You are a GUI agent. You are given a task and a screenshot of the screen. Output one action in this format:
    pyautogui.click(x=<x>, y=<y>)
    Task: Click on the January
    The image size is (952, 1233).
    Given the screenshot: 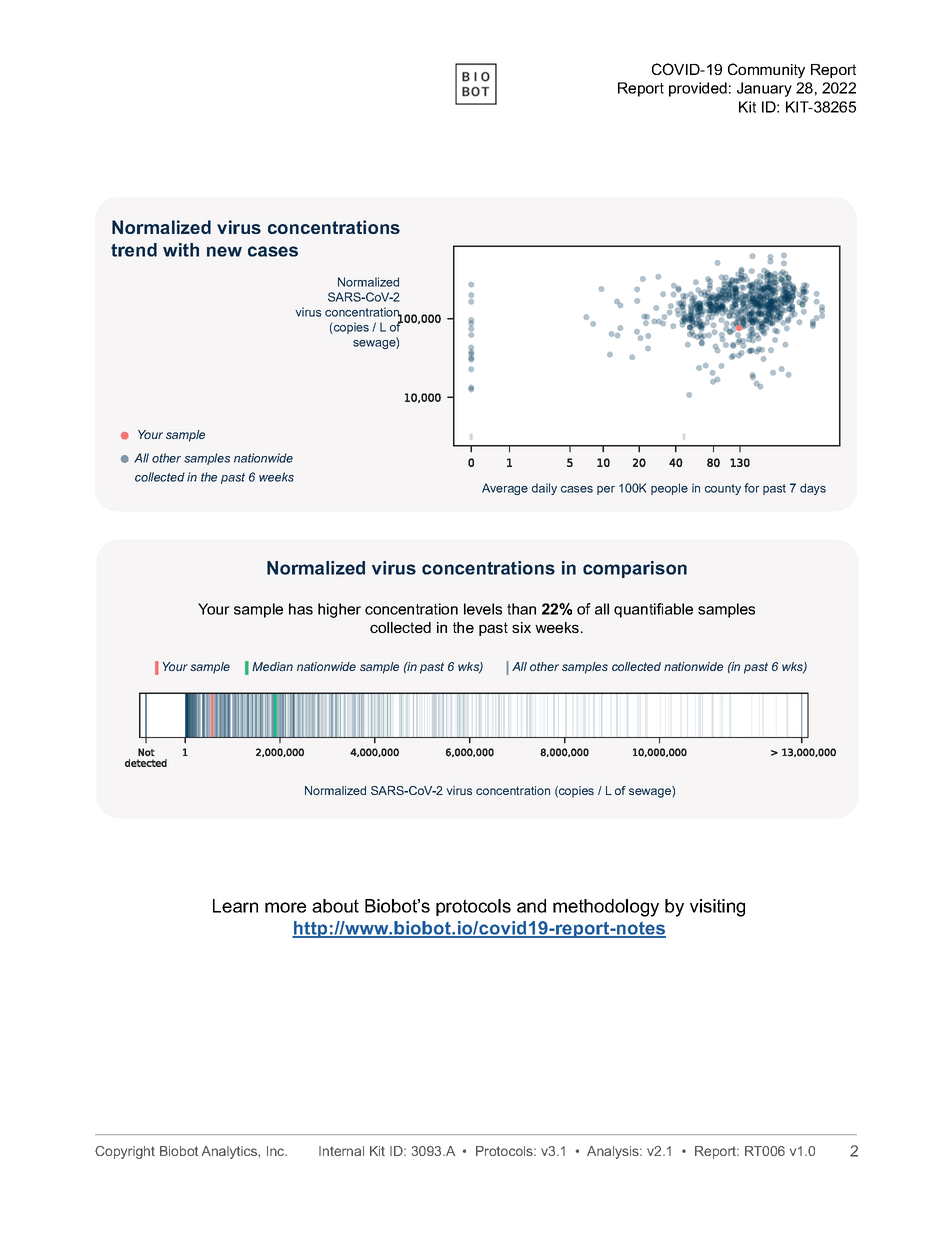 What is the action you would take?
    pyautogui.click(x=764, y=89)
